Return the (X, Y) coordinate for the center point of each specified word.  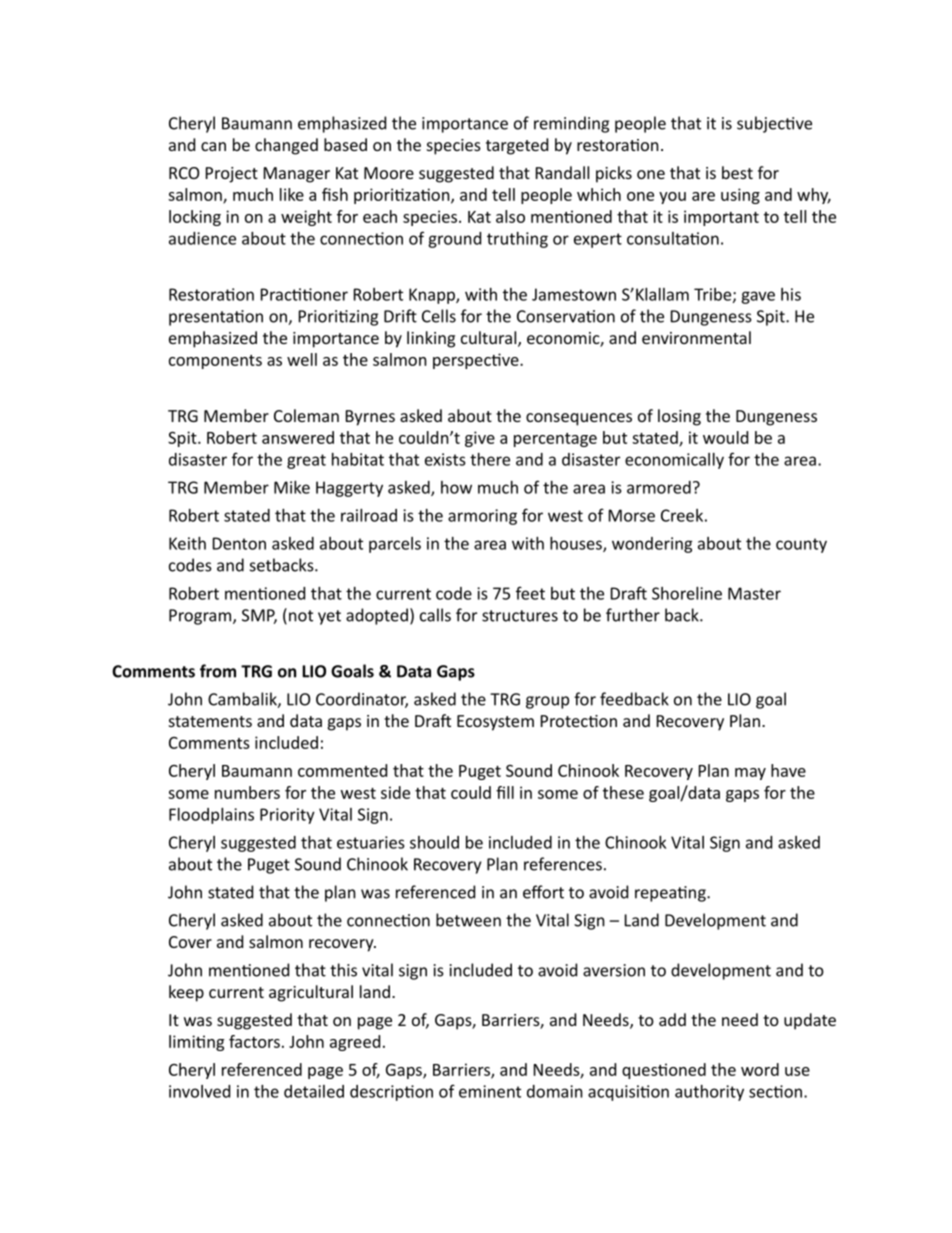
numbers (247, 792)
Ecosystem (495, 723)
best (737, 172)
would (725, 437)
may (750, 774)
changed (286, 146)
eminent (490, 1091)
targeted (517, 146)
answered (298, 437)
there (490, 459)
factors (254, 1041)
